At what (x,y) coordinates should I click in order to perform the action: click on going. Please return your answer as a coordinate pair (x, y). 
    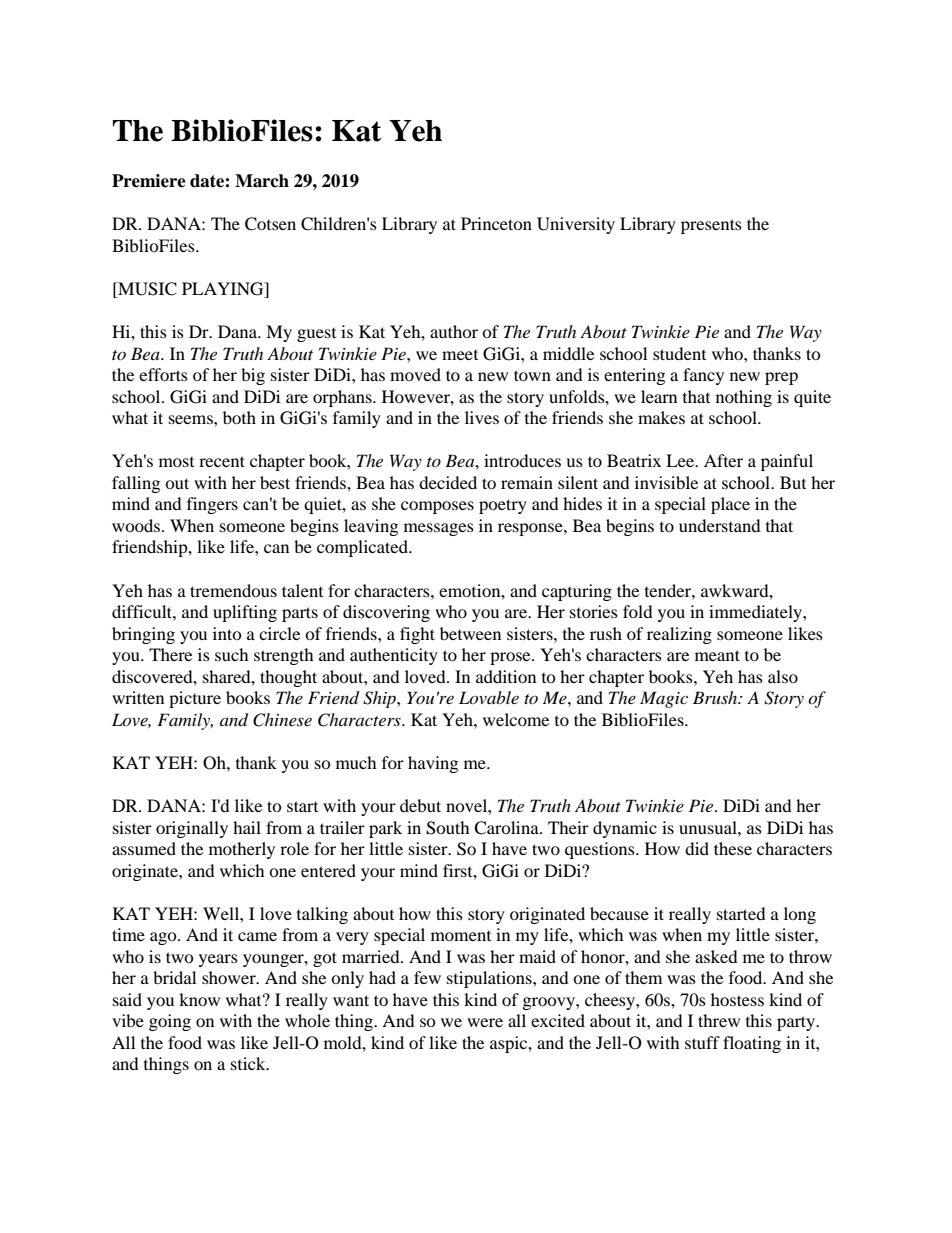
    Looking at the image, I should click on (170, 1022).
